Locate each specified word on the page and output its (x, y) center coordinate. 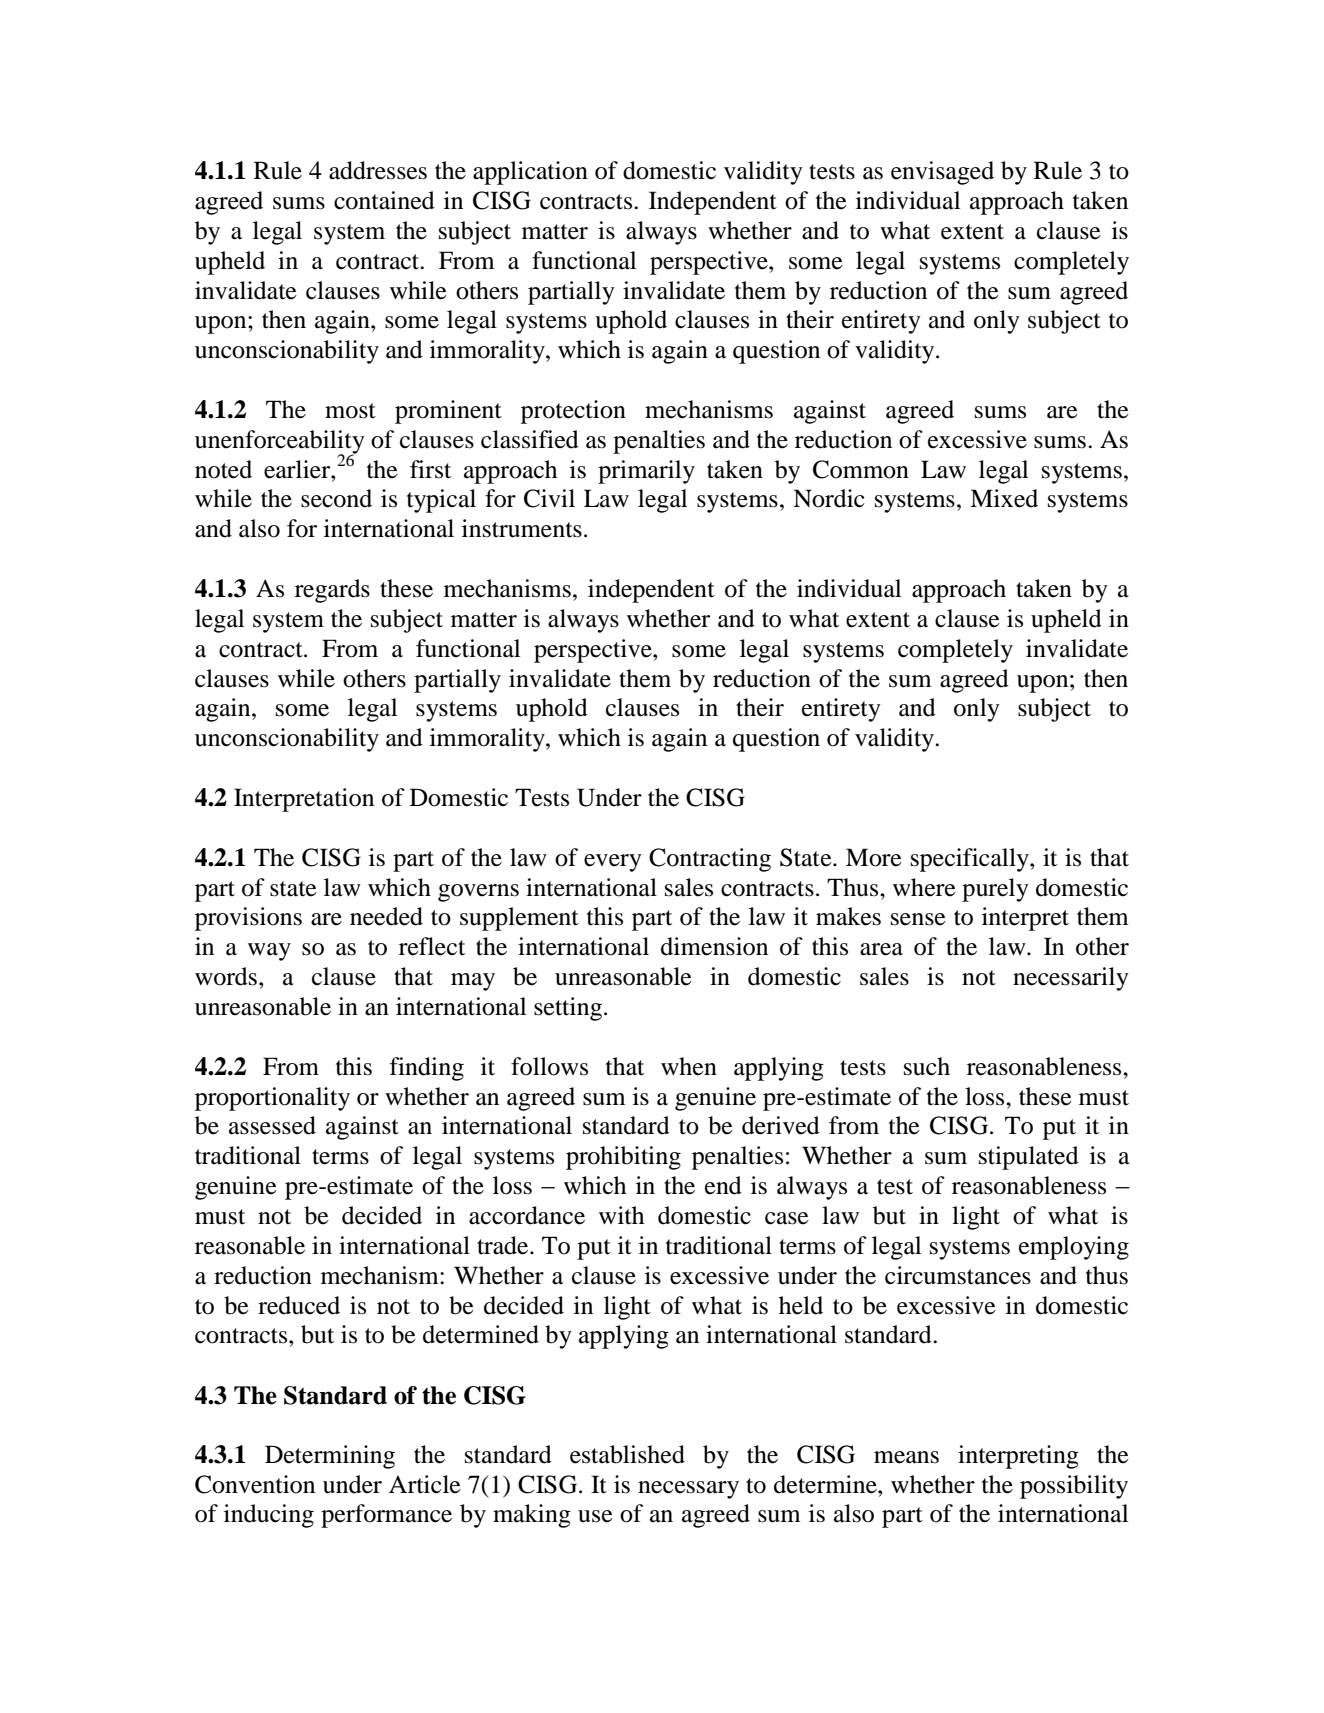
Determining (330, 1457)
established (627, 1454)
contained (384, 200)
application (530, 173)
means (906, 1457)
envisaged (942, 173)
